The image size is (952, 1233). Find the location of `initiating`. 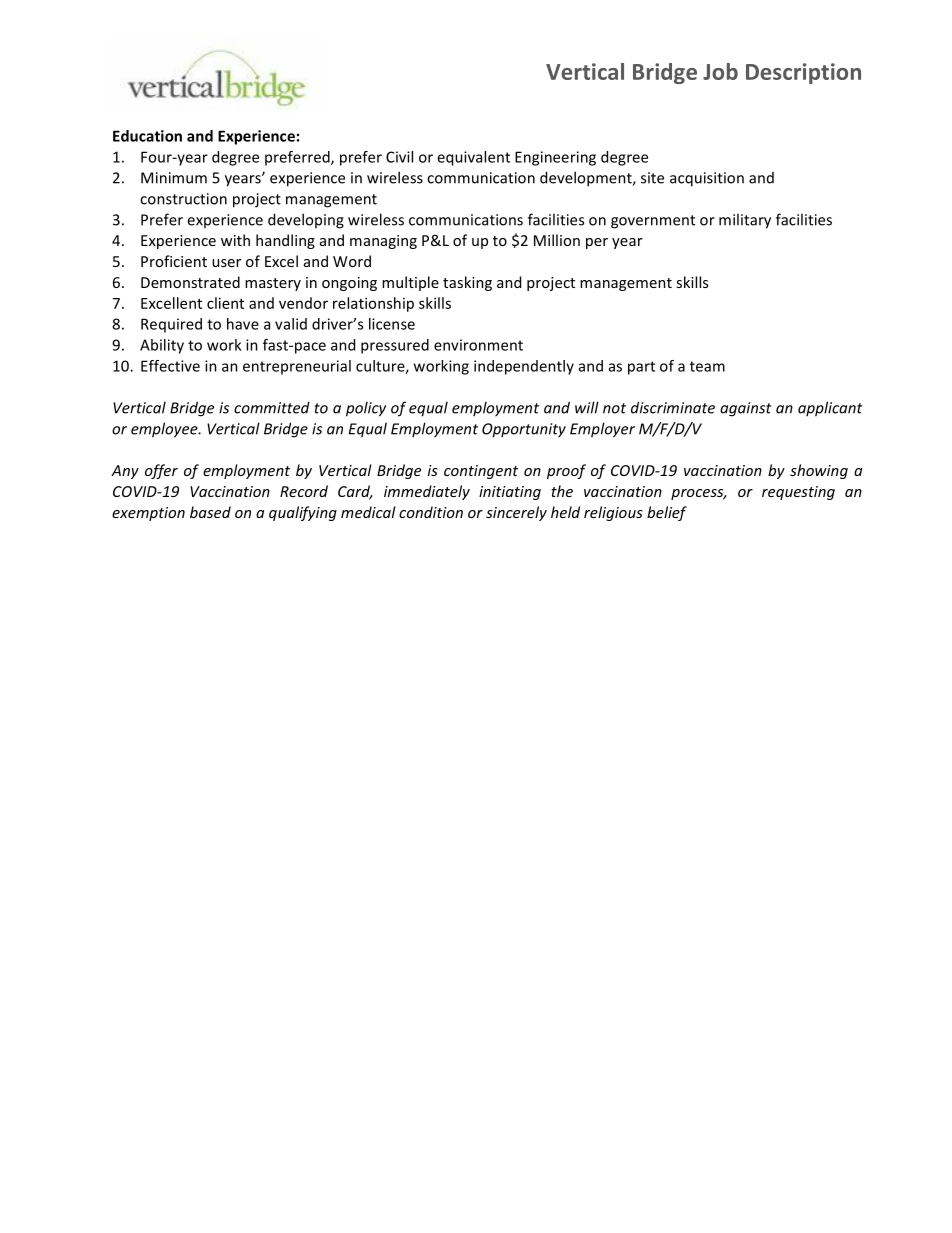

initiating is located at coordinates (510, 493).
